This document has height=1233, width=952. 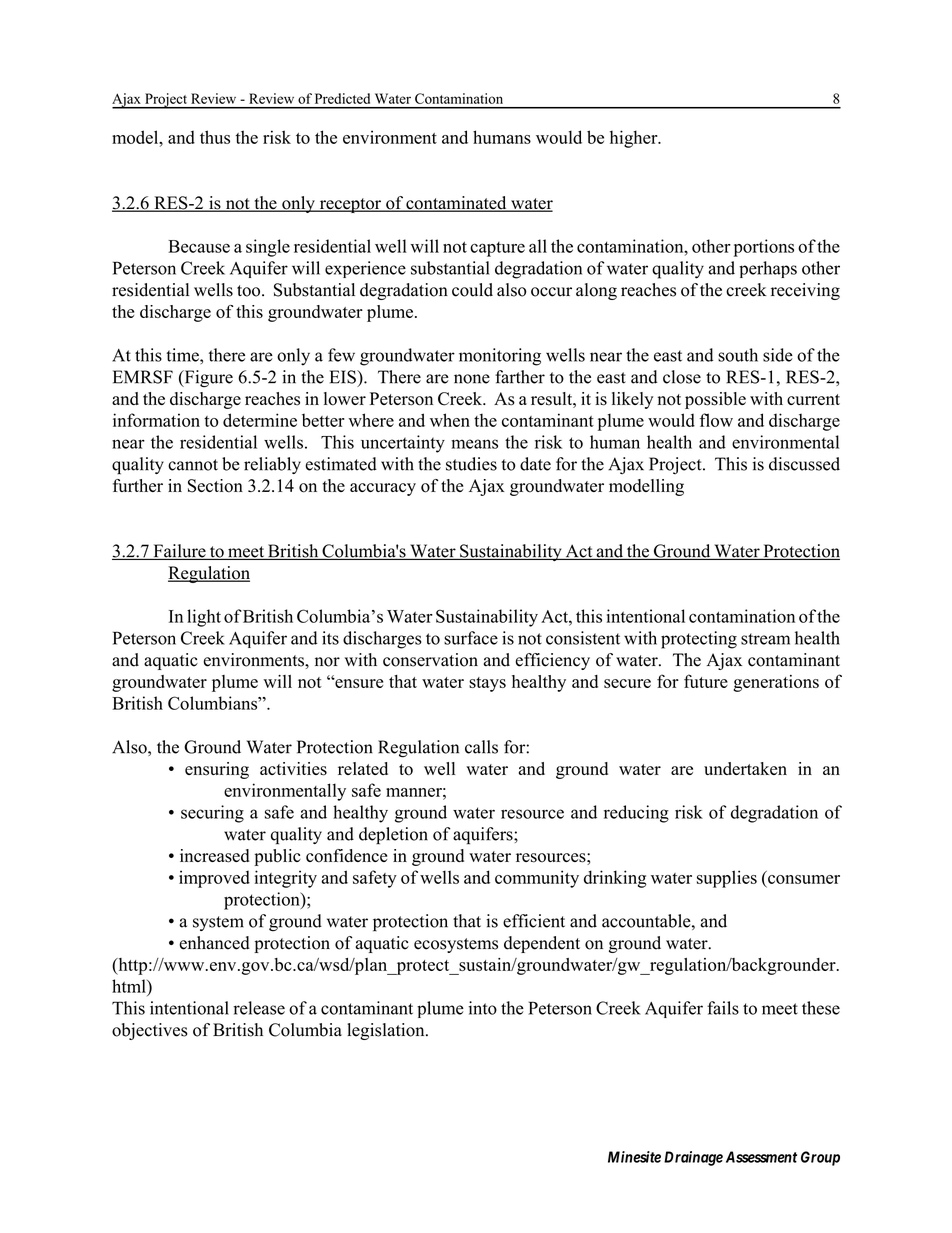 I want to click on flow, so click(x=716, y=420).
